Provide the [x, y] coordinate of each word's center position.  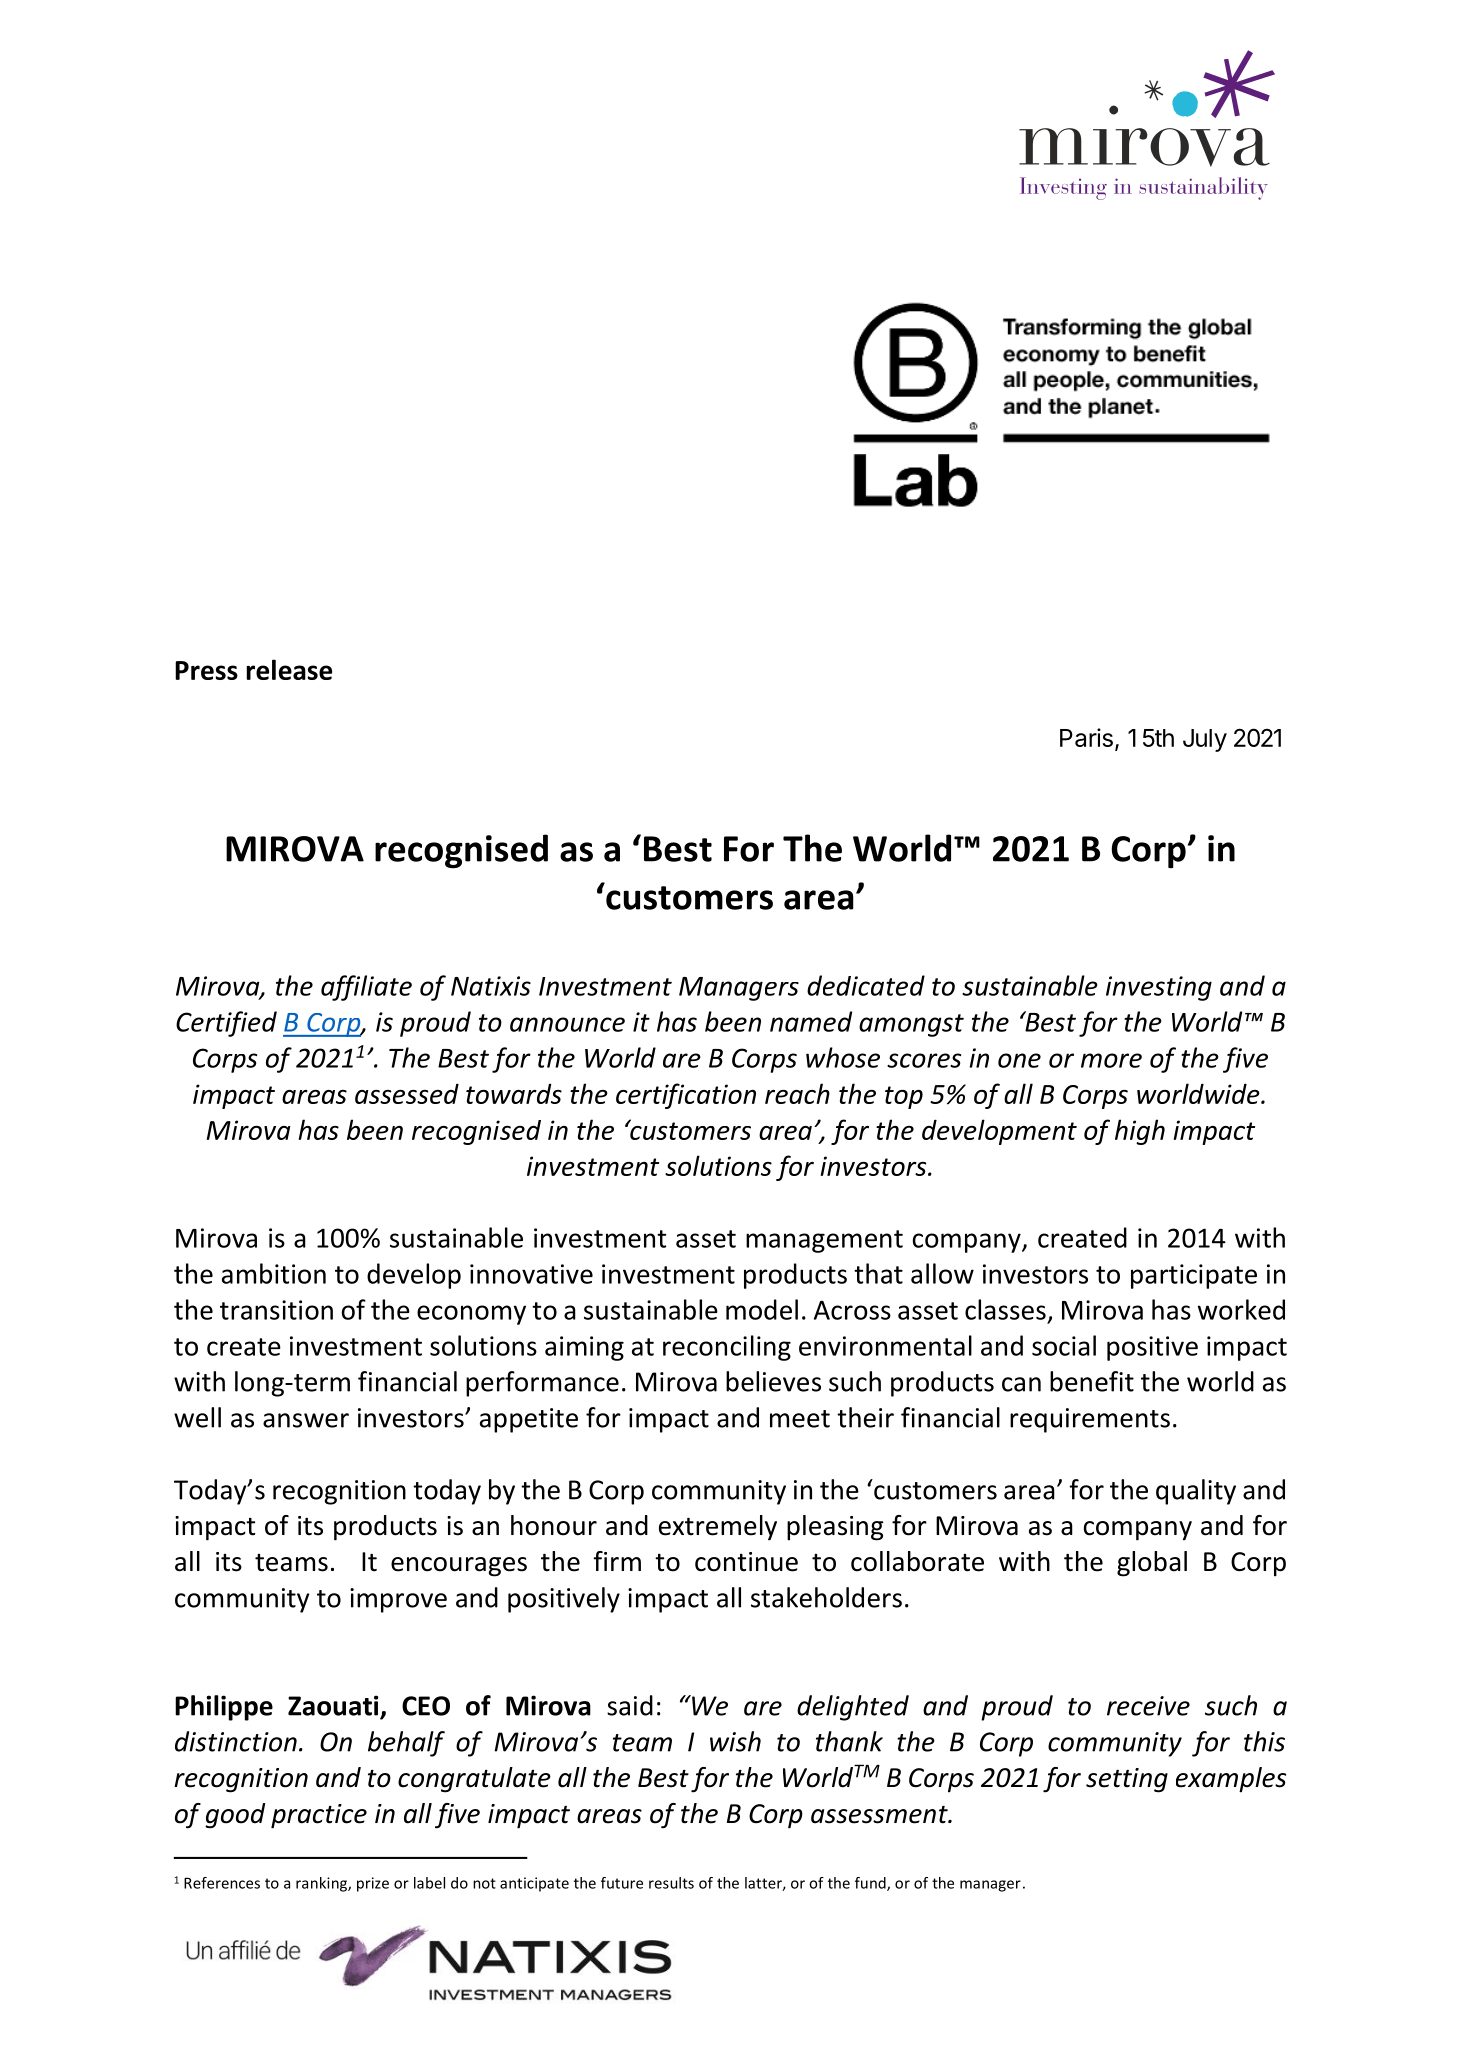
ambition [274, 1273]
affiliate [366, 988]
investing [1159, 988]
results [671, 1883]
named [811, 1021]
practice [319, 1816]
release [289, 669]
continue [746, 1562]
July [1205, 740]
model [762, 1309]
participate [1194, 1276]
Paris [1086, 737]
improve [398, 1600]
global [1152, 1564]
